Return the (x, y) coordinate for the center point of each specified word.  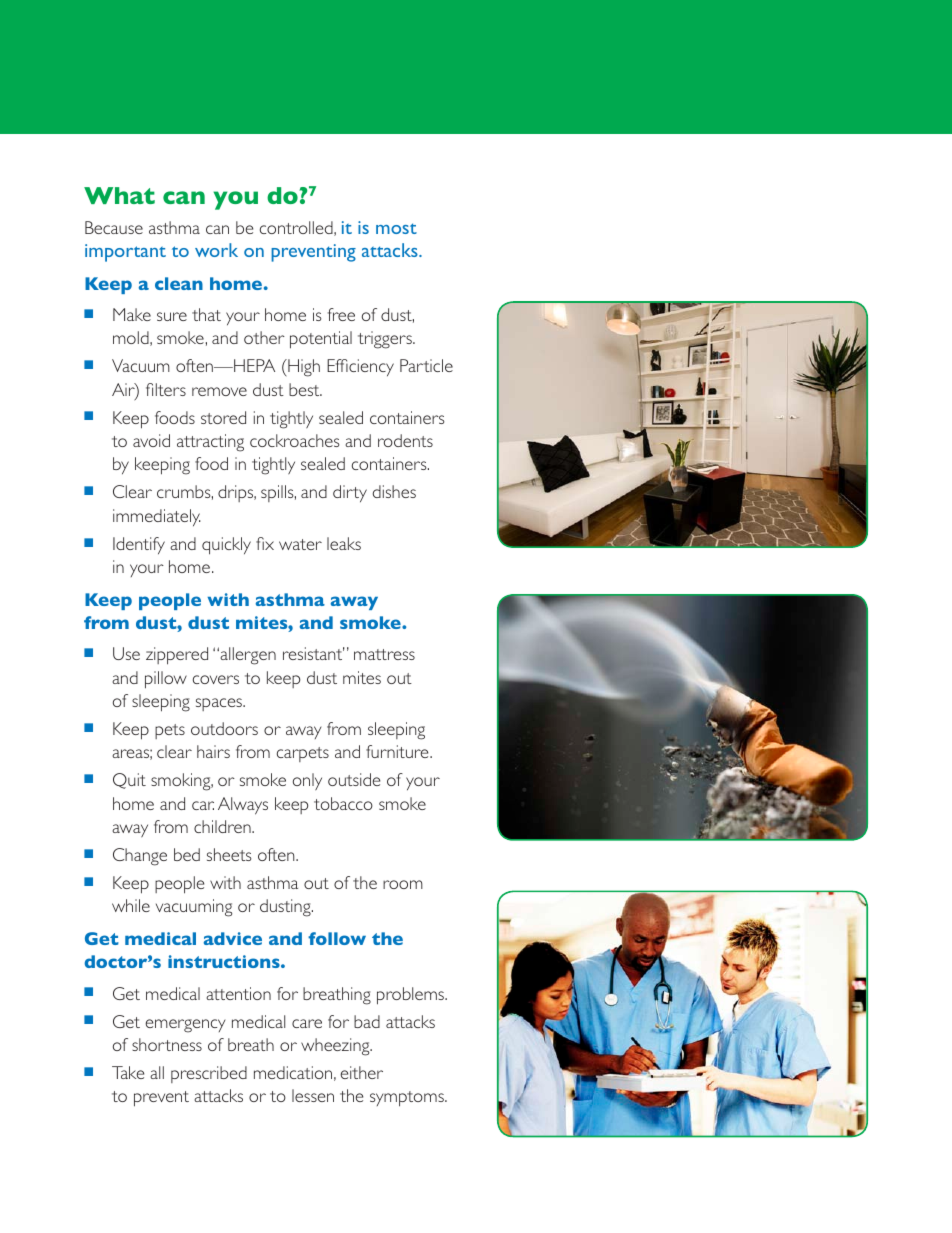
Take (128, 1072)
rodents (405, 440)
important (125, 253)
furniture (398, 751)
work (216, 250)
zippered (177, 656)
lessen (313, 1095)
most (396, 228)
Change (140, 857)
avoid (151, 440)
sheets (229, 854)
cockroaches (295, 440)
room (403, 884)
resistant (314, 653)
